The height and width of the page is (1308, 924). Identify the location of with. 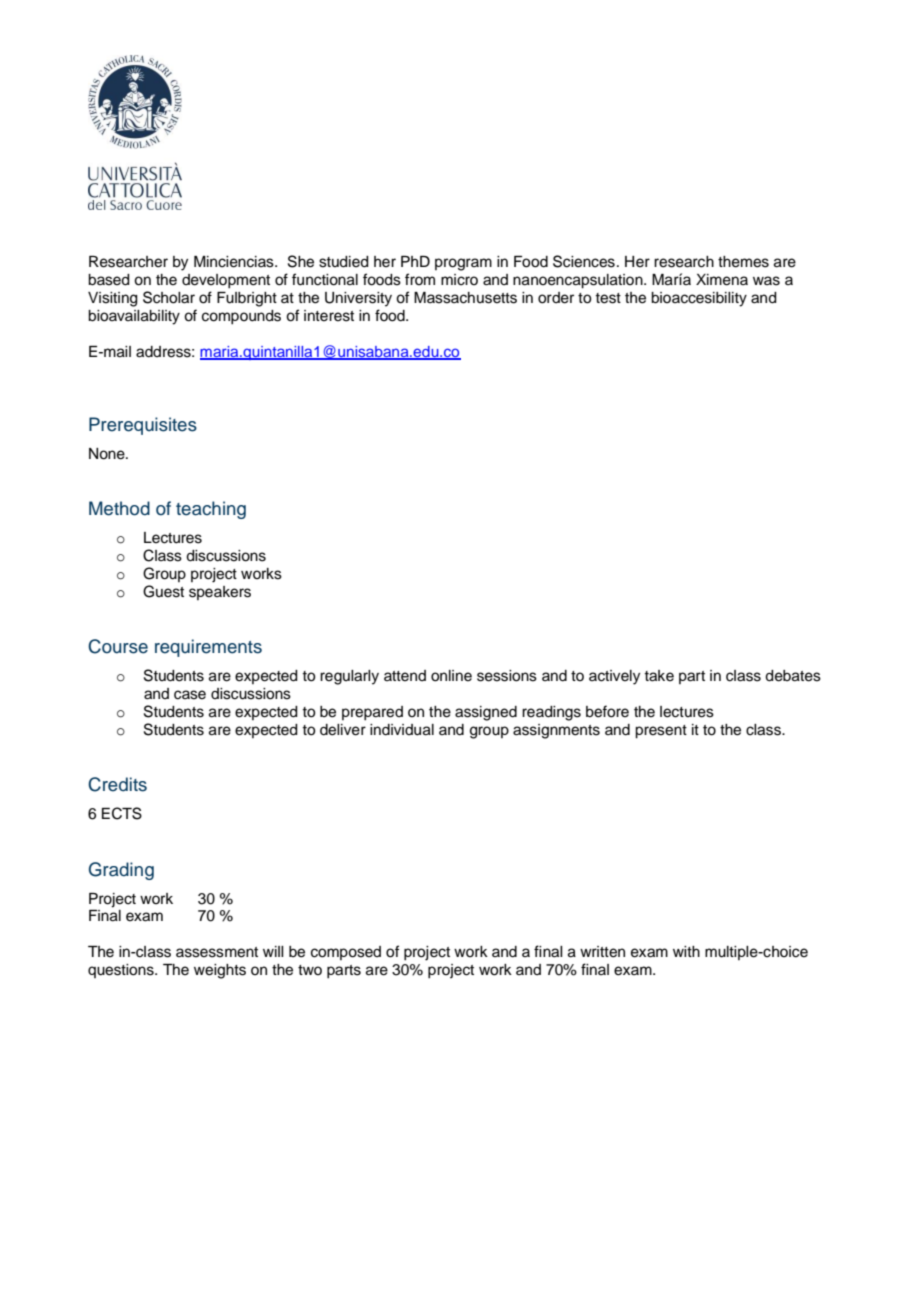
(686, 951).
